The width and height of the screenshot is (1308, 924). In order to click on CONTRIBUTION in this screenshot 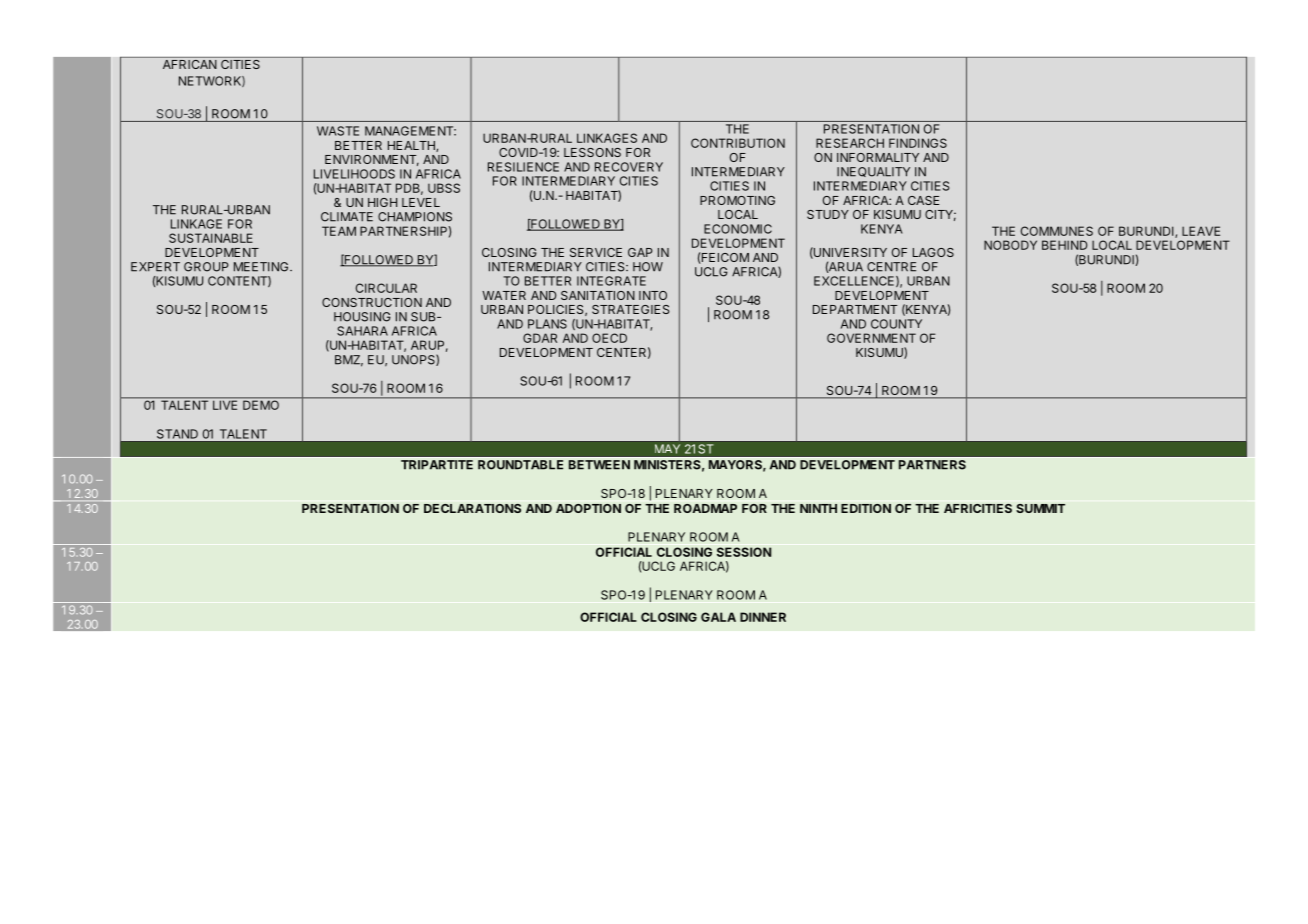, I will do `click(738, 143)`.
